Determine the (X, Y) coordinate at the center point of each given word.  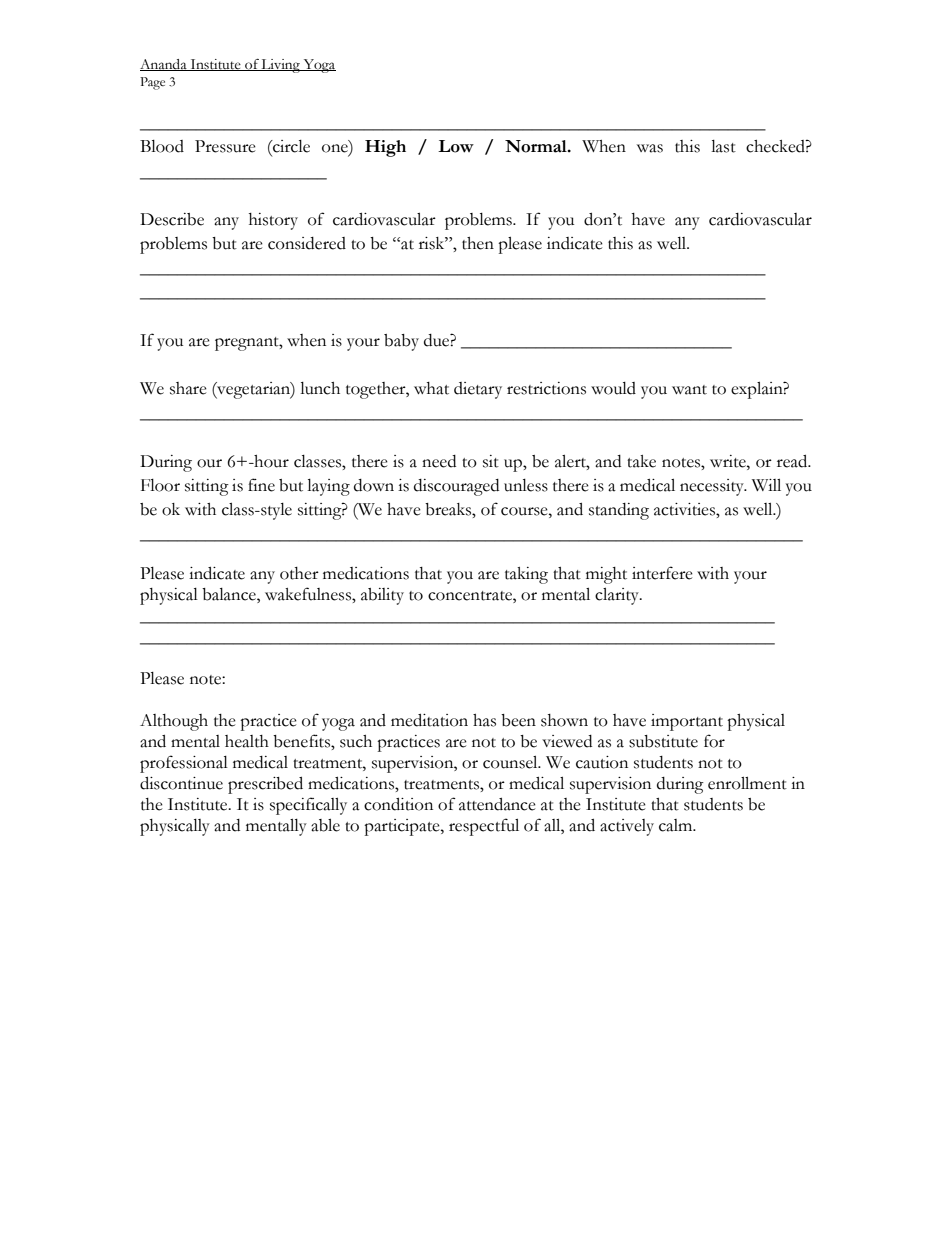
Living (281, 66)
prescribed (265, 785)
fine (261, 485)
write (729, 461)
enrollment (747, 783)
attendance (497, 804)
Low (456, 146)
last (723, 146)
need (439, 461)
